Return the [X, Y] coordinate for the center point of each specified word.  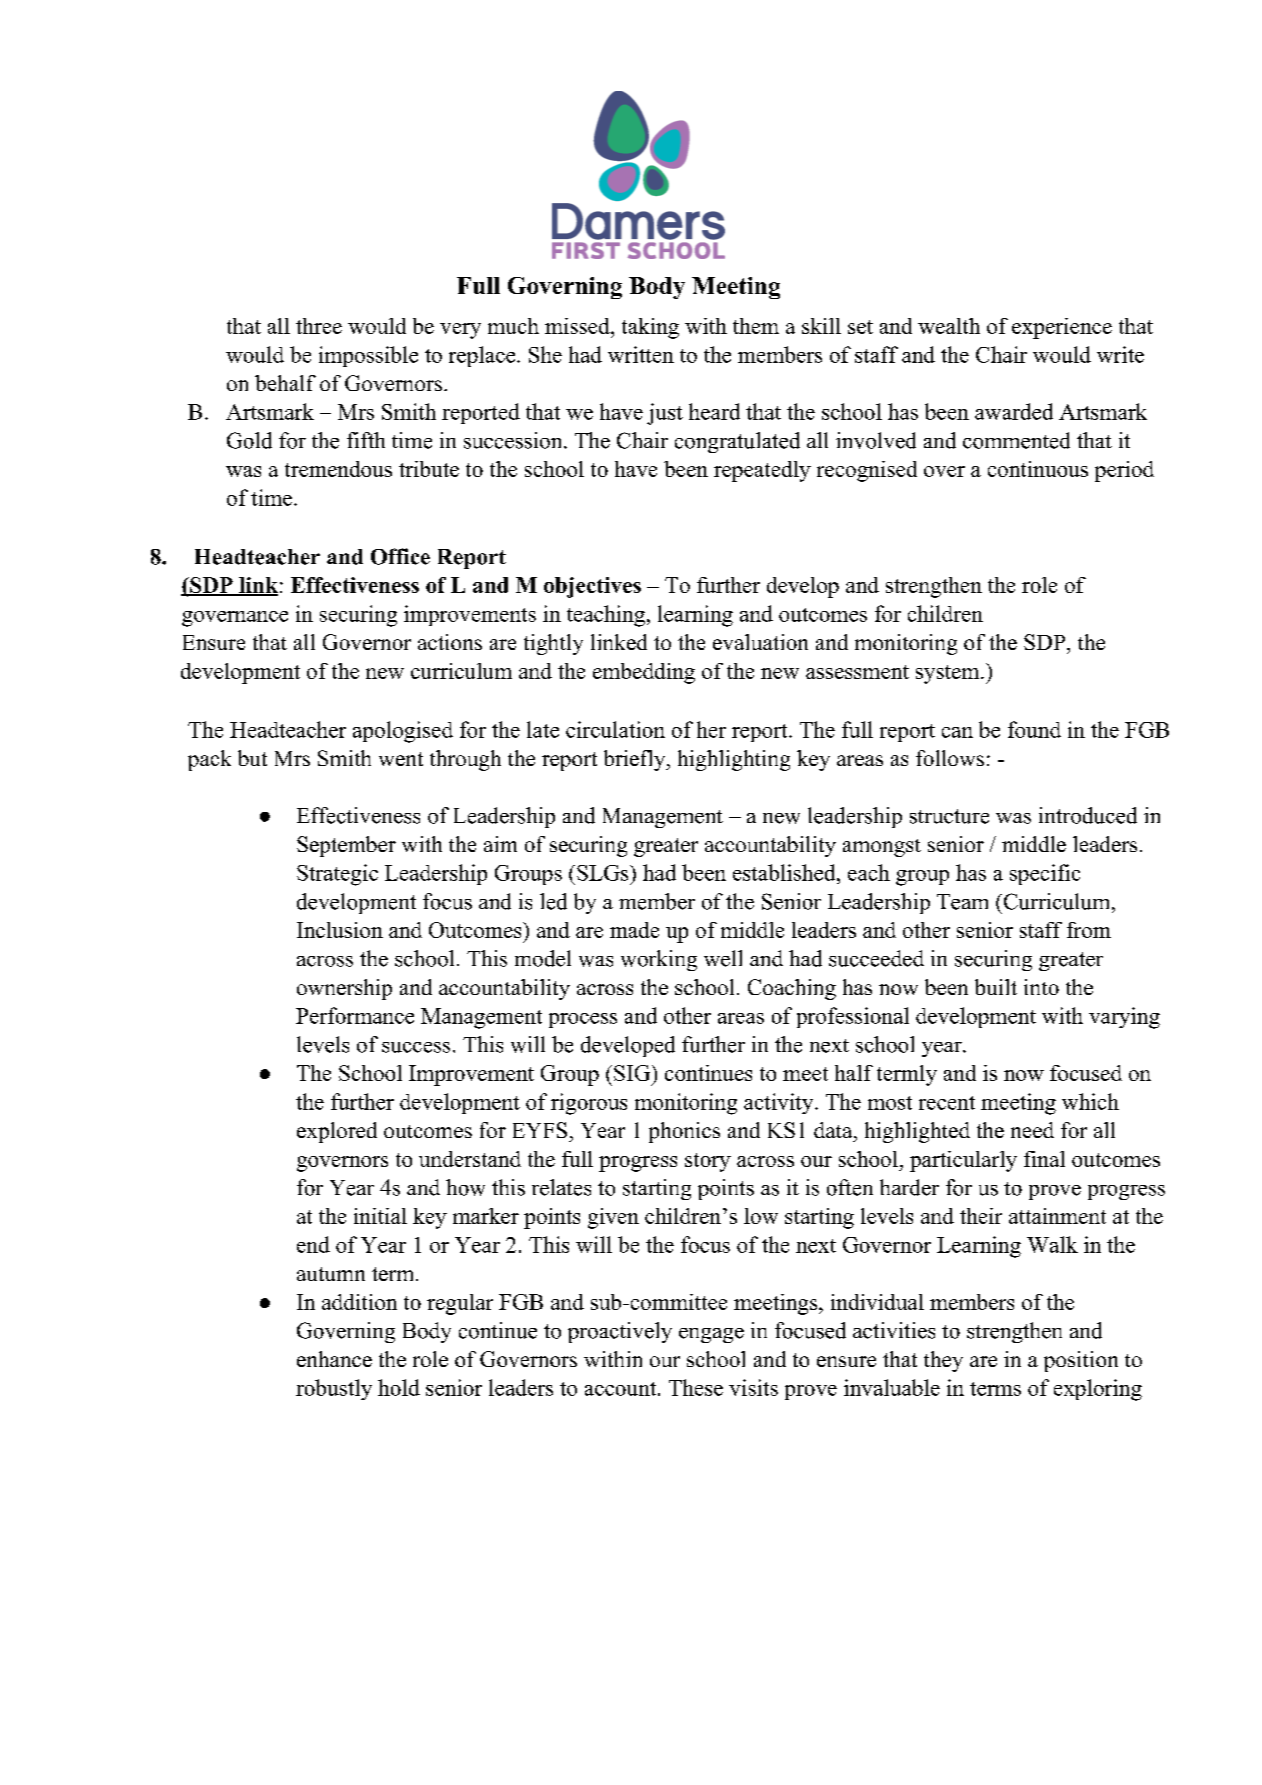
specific [1045, 874]
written [641, 354]
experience [1062, 328]
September [346, 846]
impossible [368, 356]
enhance [334, 1359]
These [696, 1387]
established [785, 872]
